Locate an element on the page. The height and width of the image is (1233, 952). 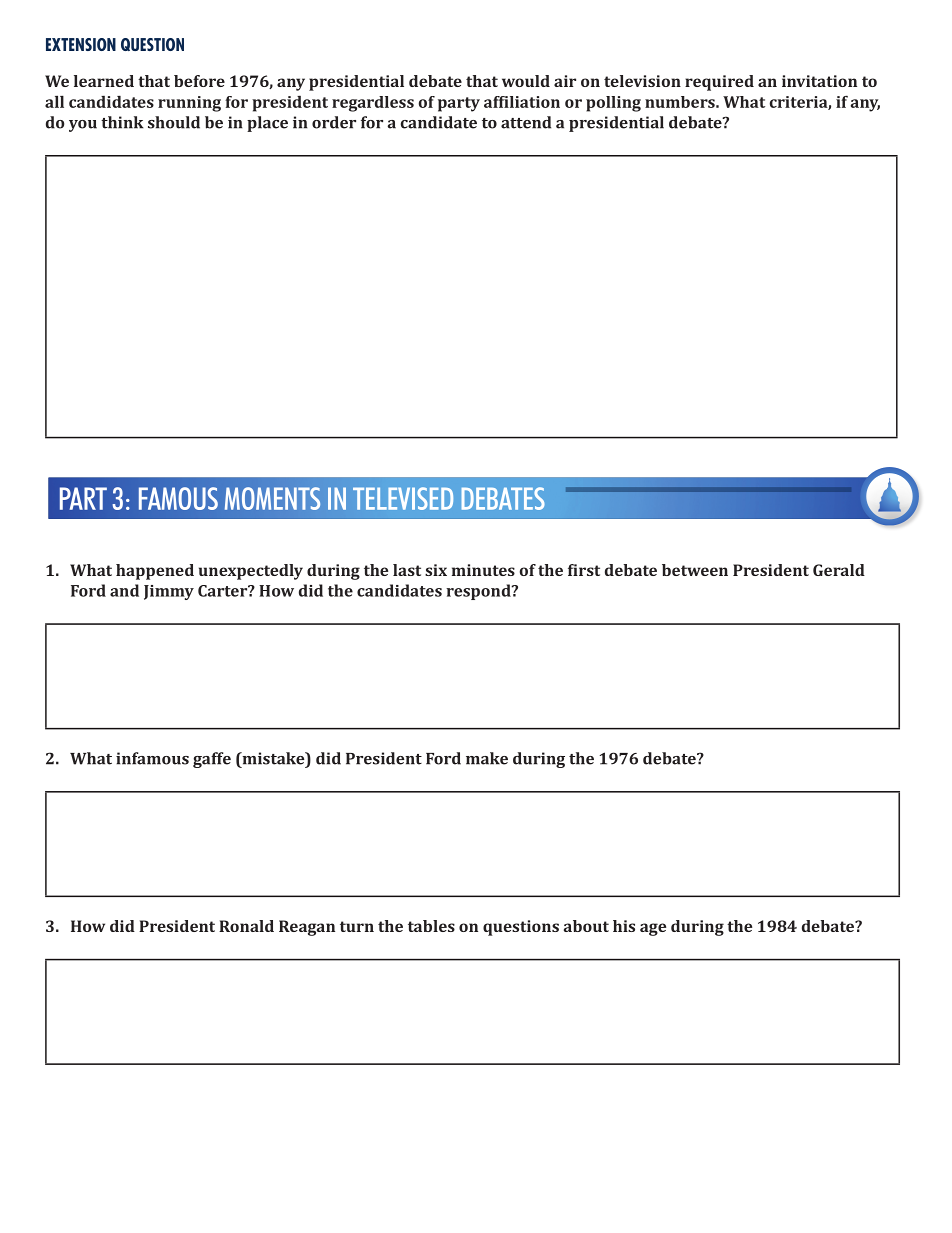
learned is located at coordinates (104, 81).
